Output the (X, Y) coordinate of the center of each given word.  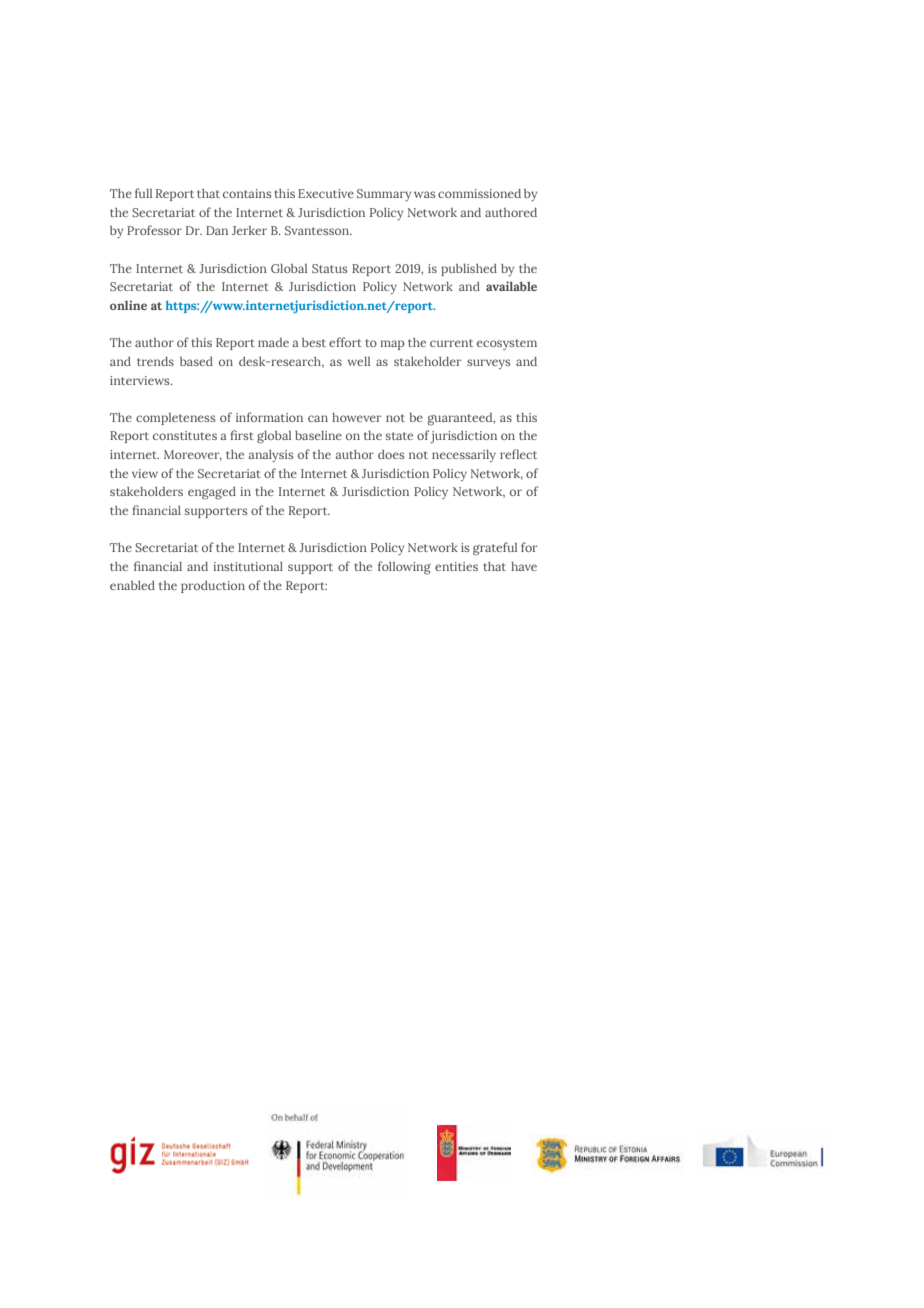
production (213, 587)
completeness (176, 419)
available (511, 286)
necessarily (464, 456)
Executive (326, 193)
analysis (271, 456)
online (128, 305)
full (143, 193)
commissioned (479, 193)
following (404, 568)
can (318, 418)
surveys (489, 364)
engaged (212, 493)
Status (330, 268)
